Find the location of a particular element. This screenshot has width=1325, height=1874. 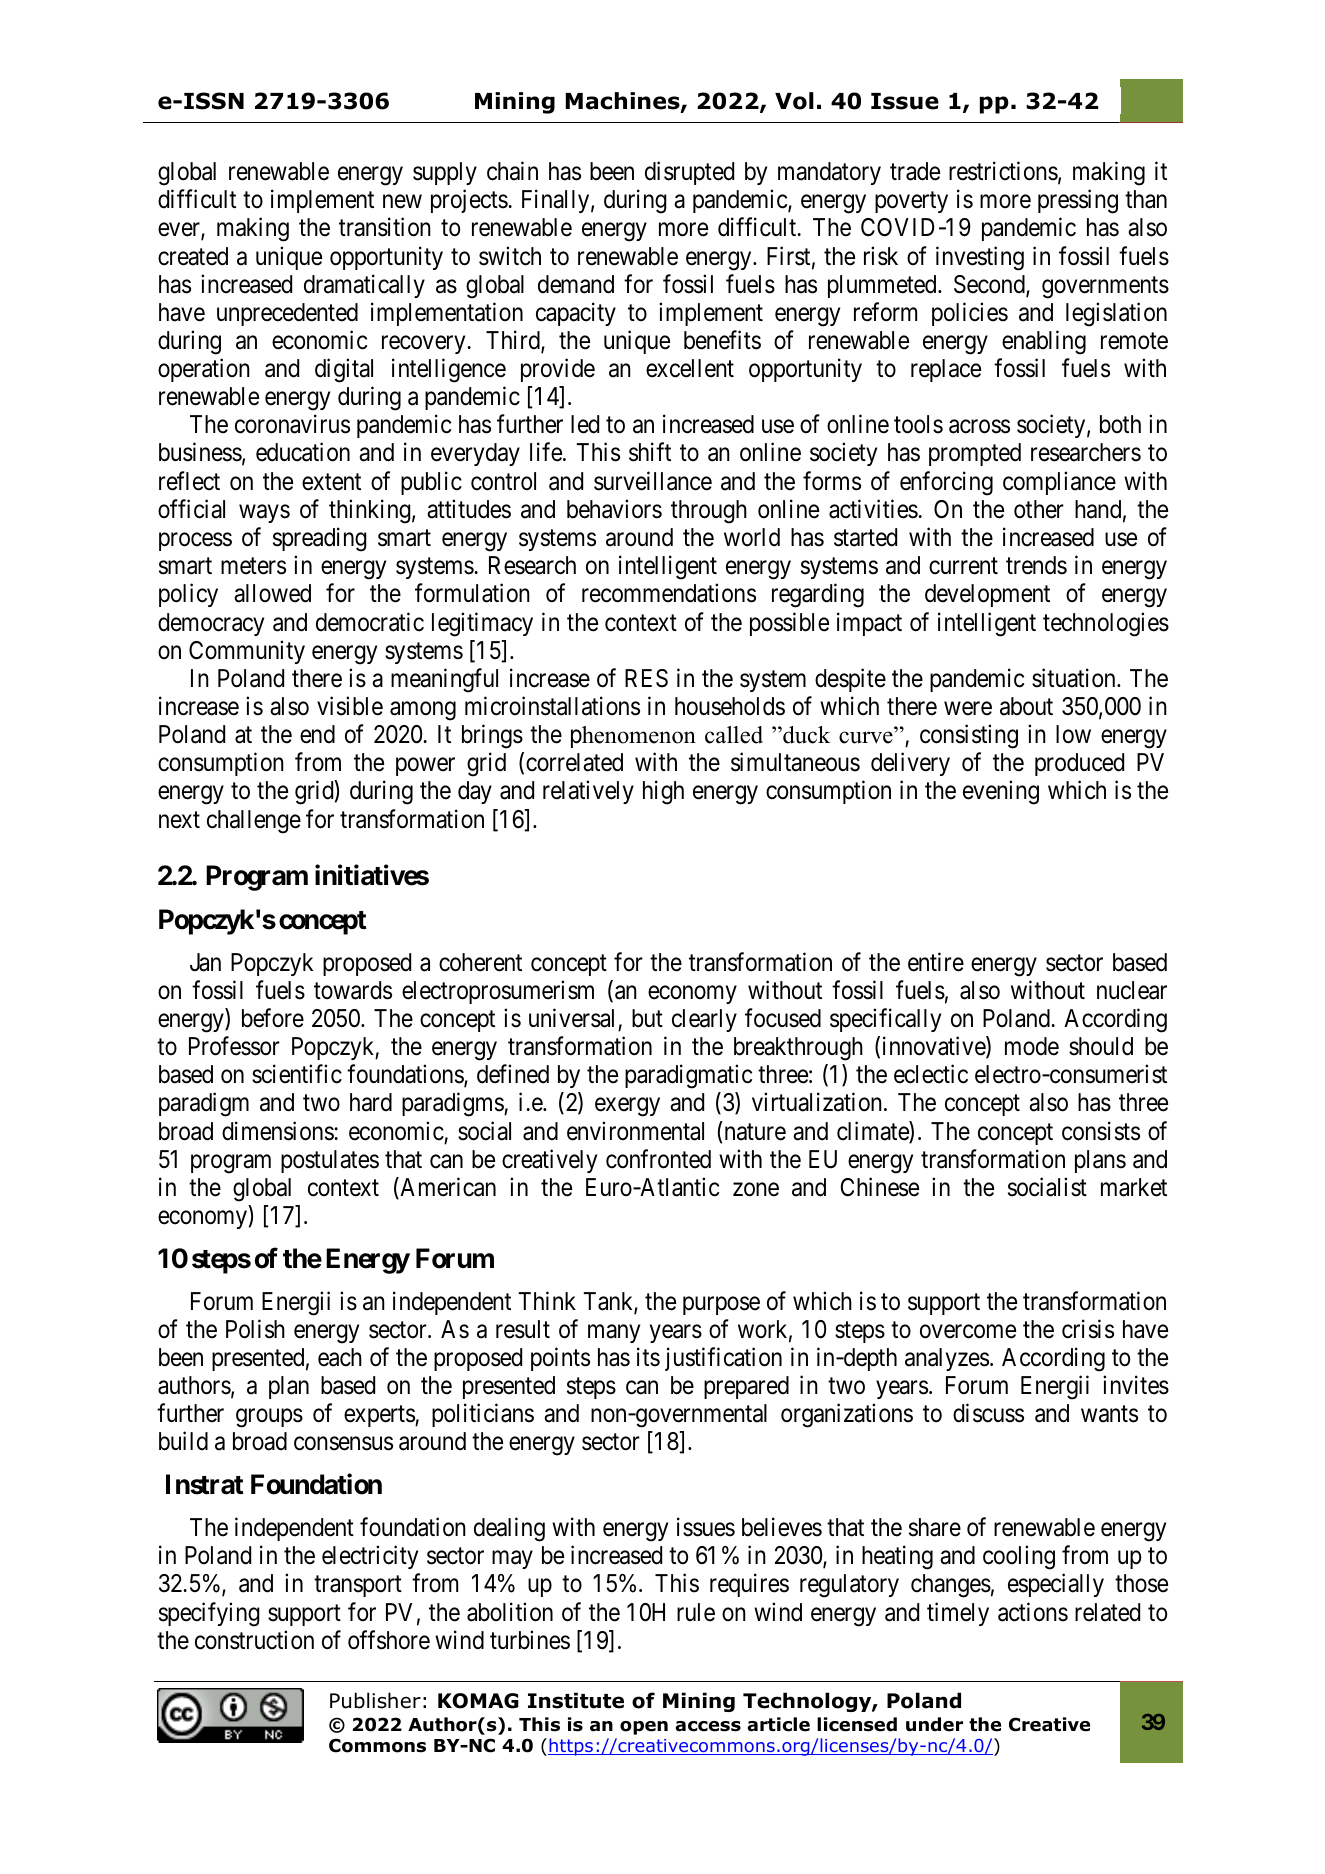

crisis is located at coordinates (1088, 1329).
